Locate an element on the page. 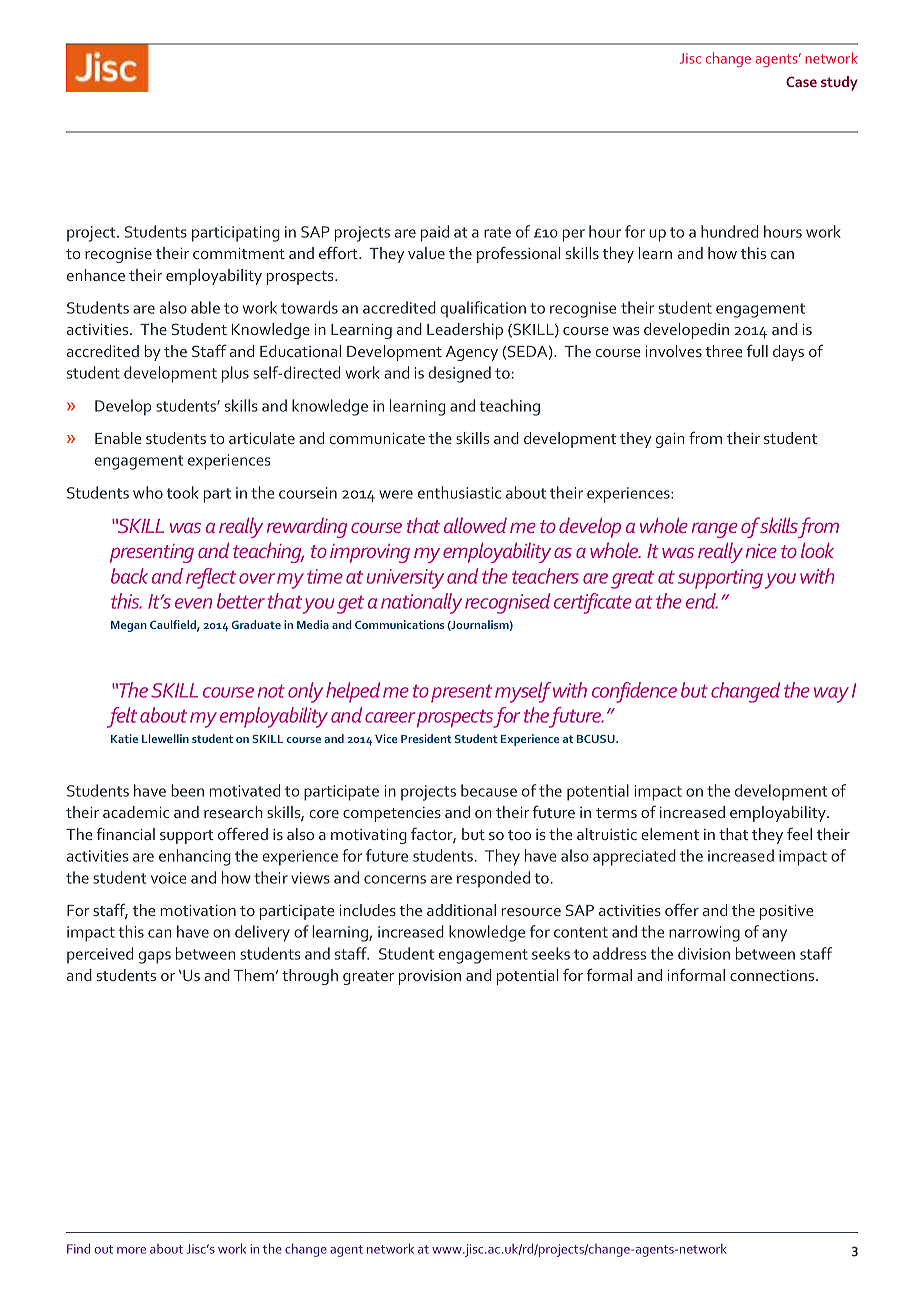 The width and height of the page is (924, 1307). provision is located at coordinates (430, 977).
